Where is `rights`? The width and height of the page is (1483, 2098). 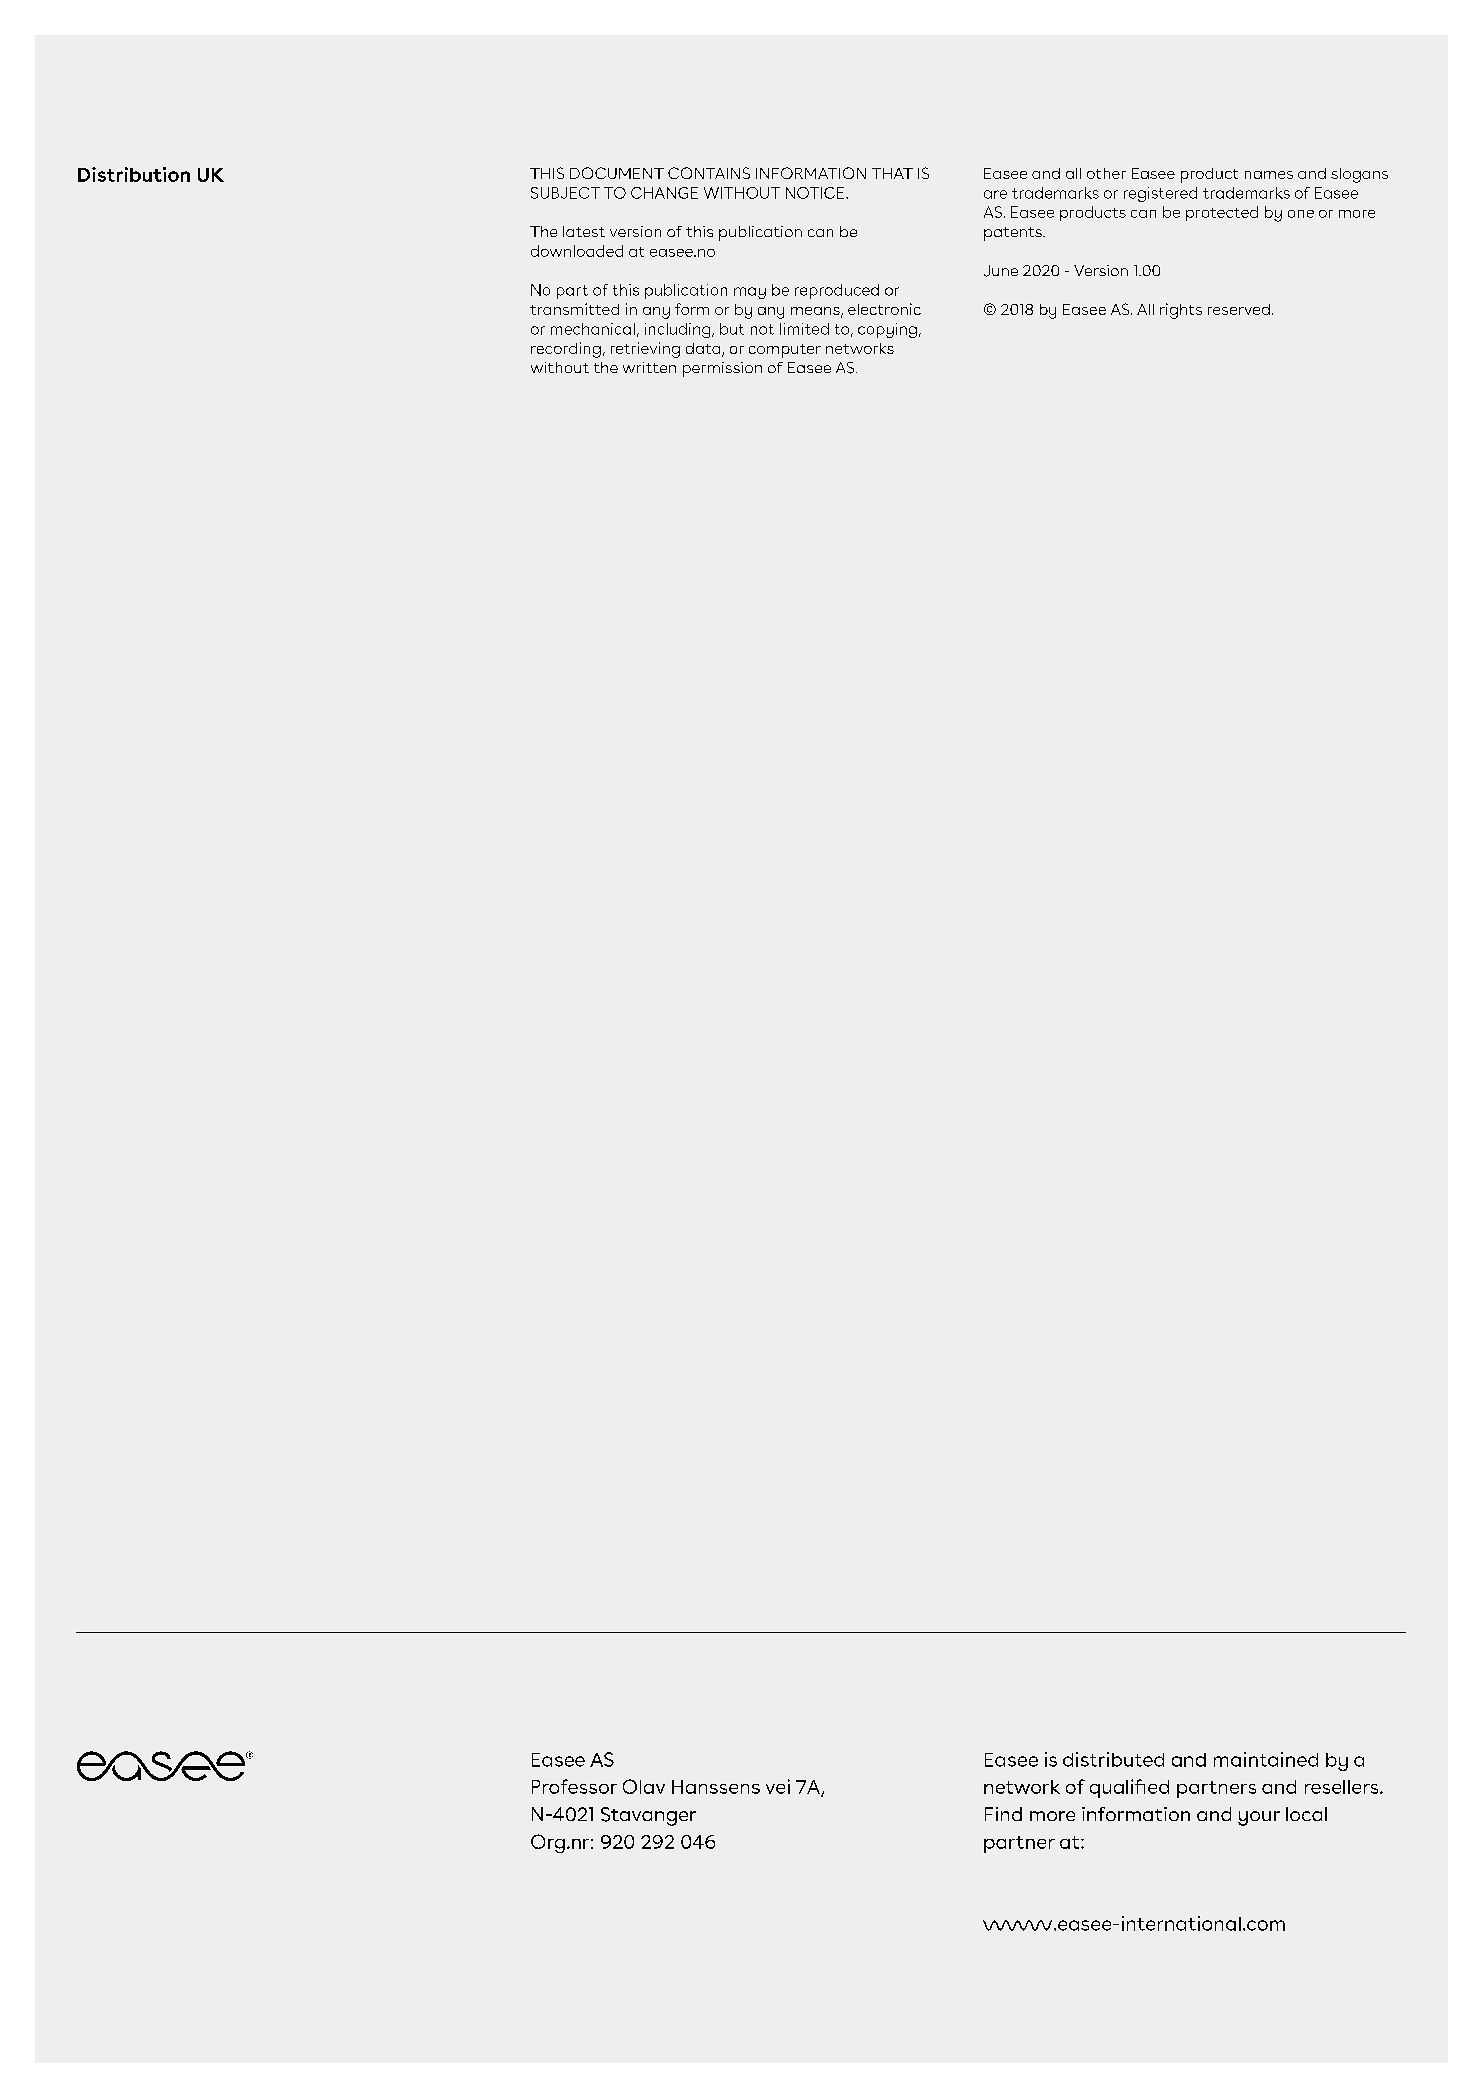
rights is located at coordinates (1181, 311).
